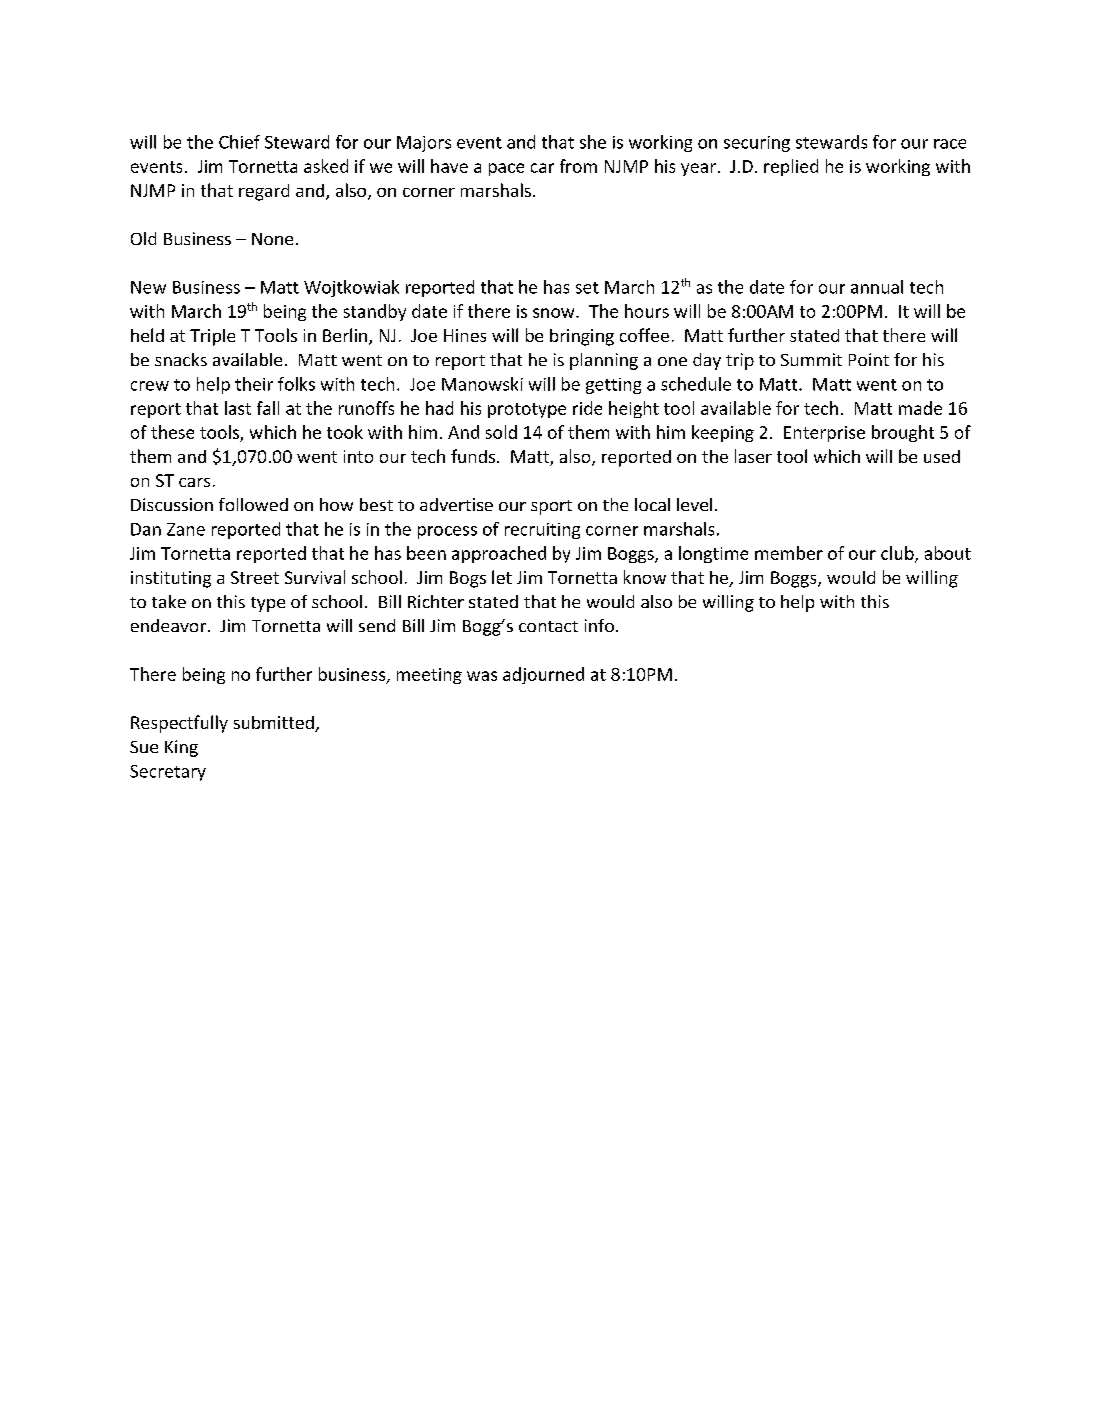 This image has height=1427, width=1103. I want to click on replied, so click(791, 167).
